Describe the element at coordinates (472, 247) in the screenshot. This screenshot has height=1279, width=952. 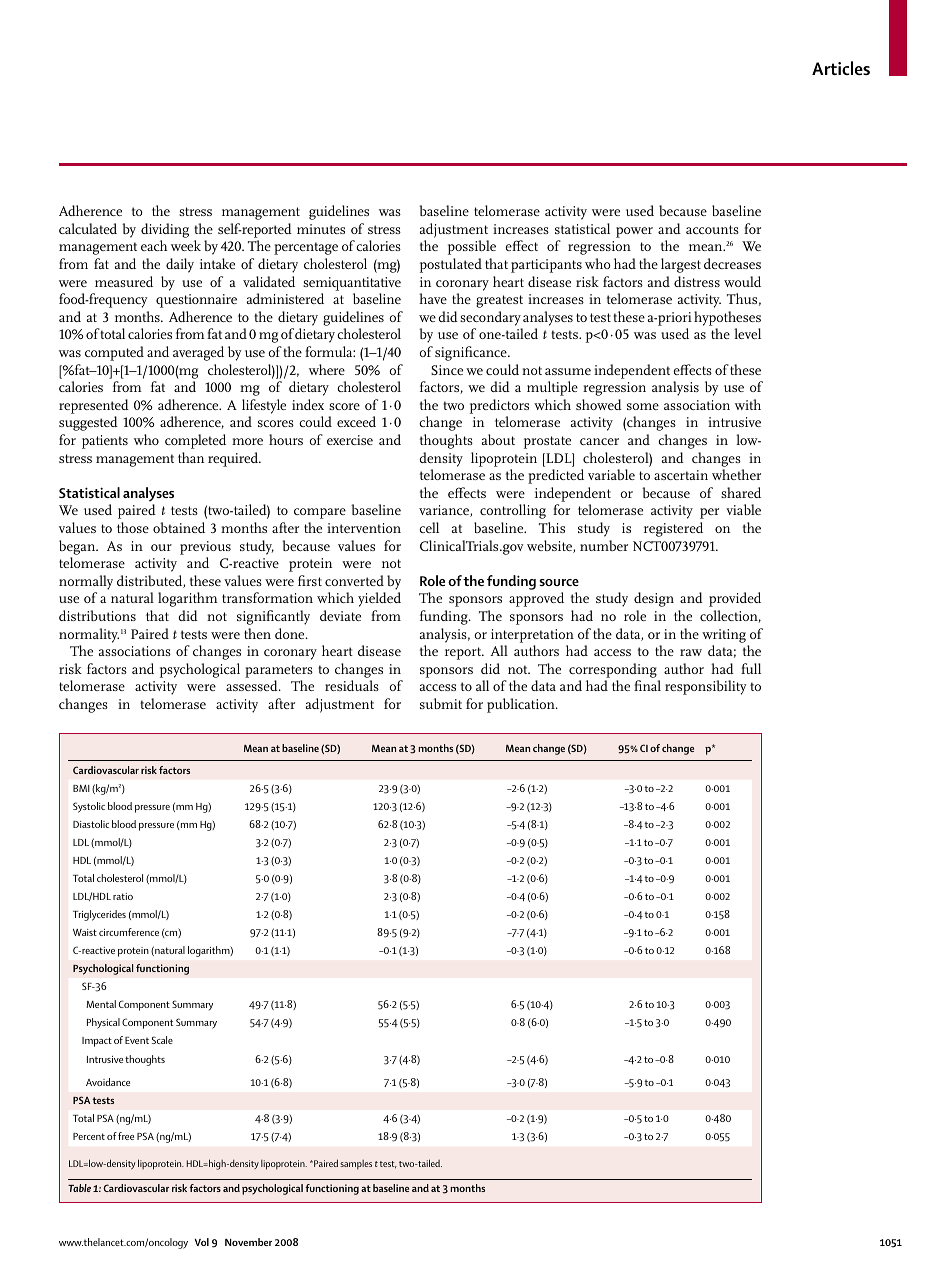
I see `possible` at that location.
